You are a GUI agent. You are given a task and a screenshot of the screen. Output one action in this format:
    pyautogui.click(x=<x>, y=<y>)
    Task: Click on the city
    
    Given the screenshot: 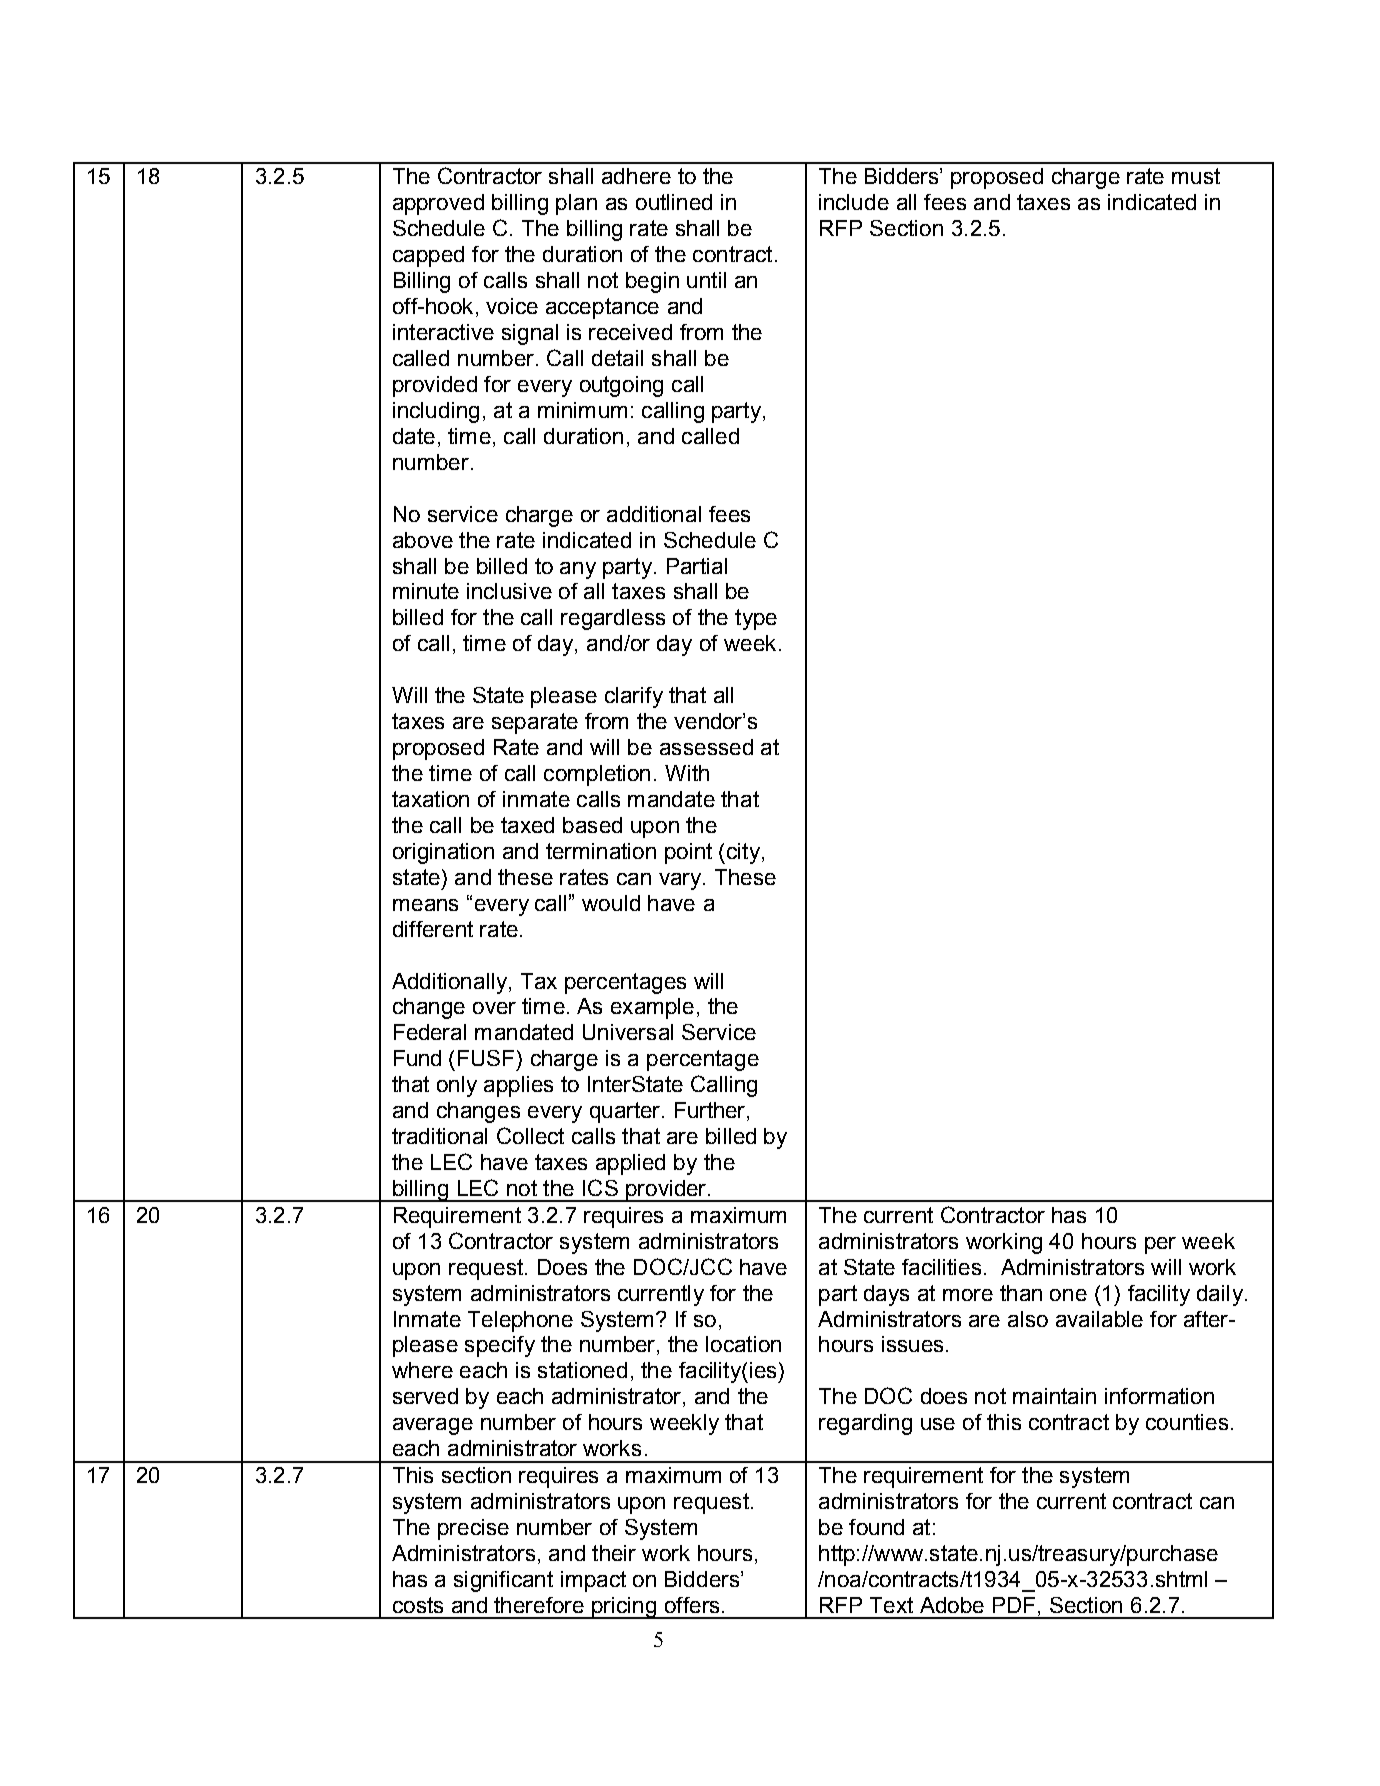 What is the action you would take?
    pyautogui.click(x=745, y=853)
